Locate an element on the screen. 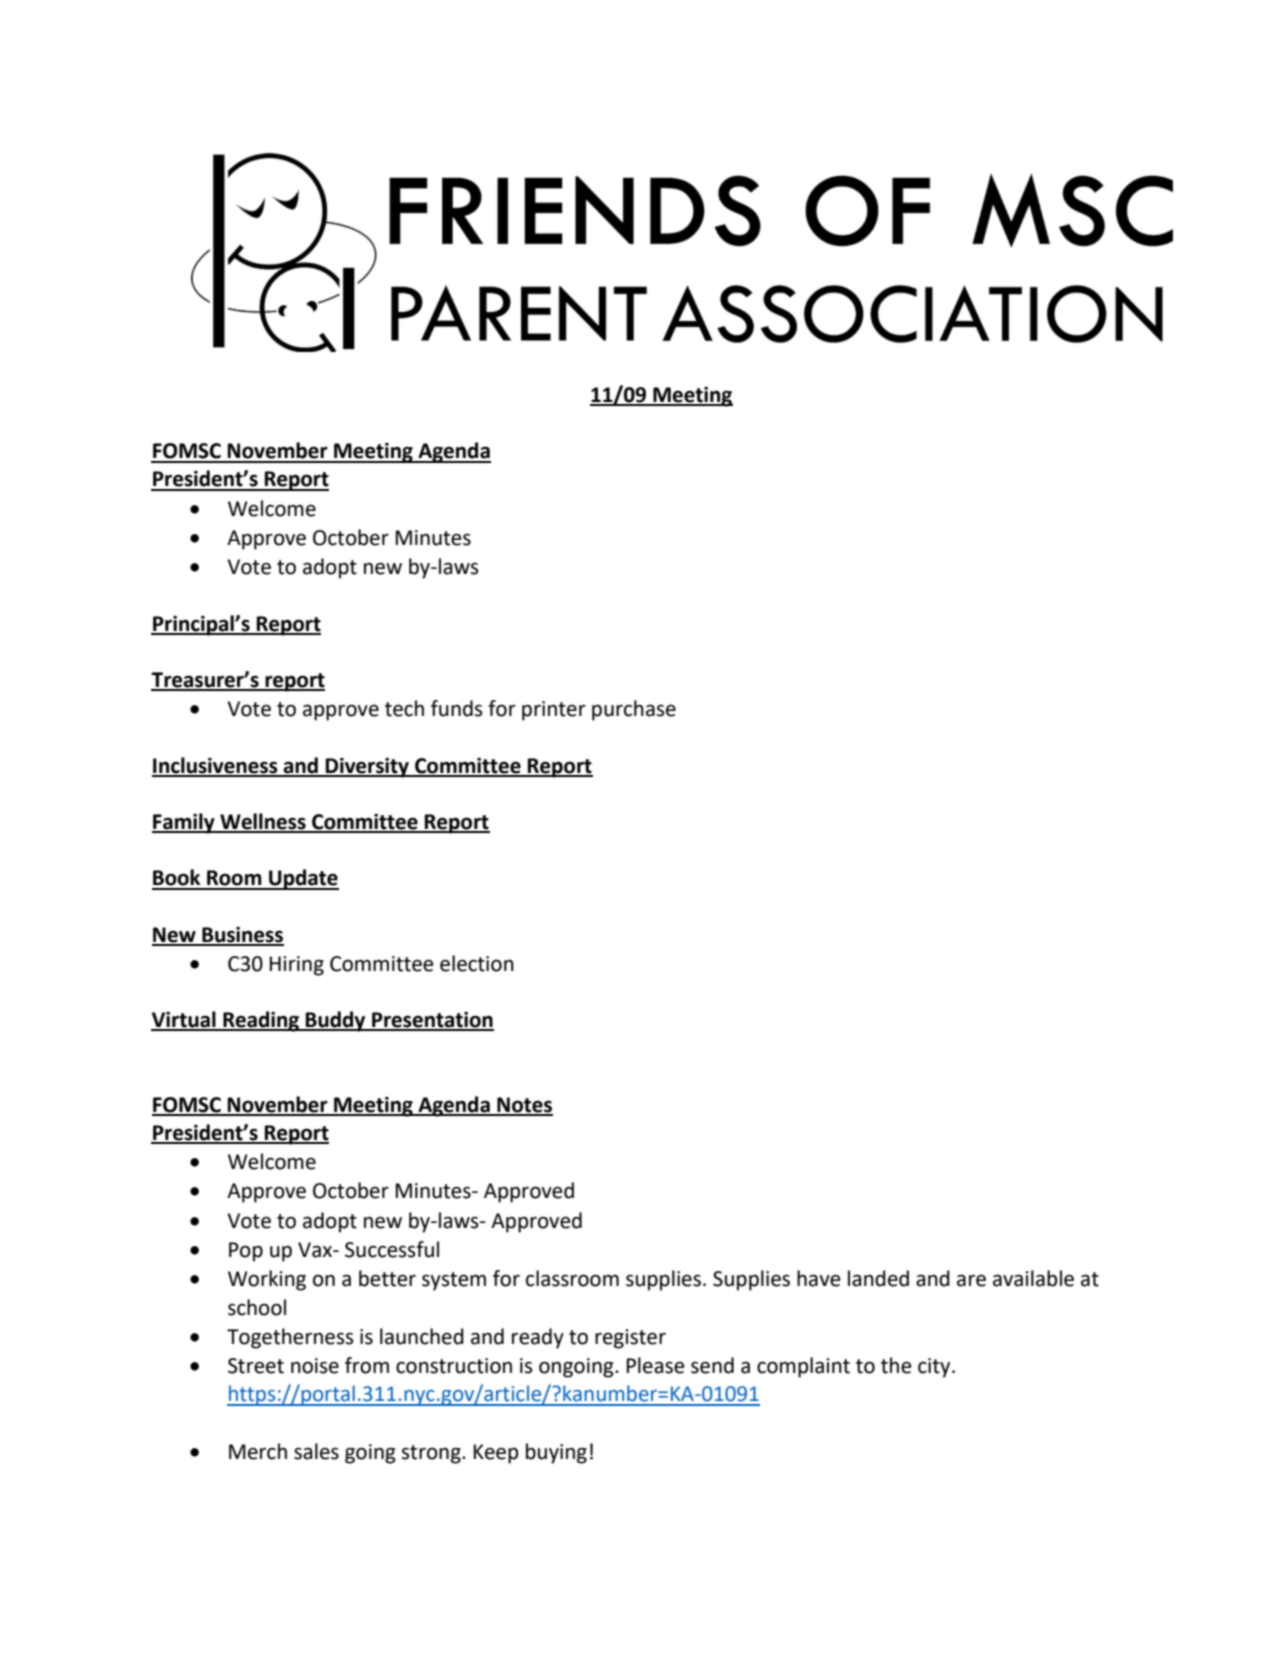 This screenshot has height=1660, width=1283. system is located at coordinates (454, 1281).
